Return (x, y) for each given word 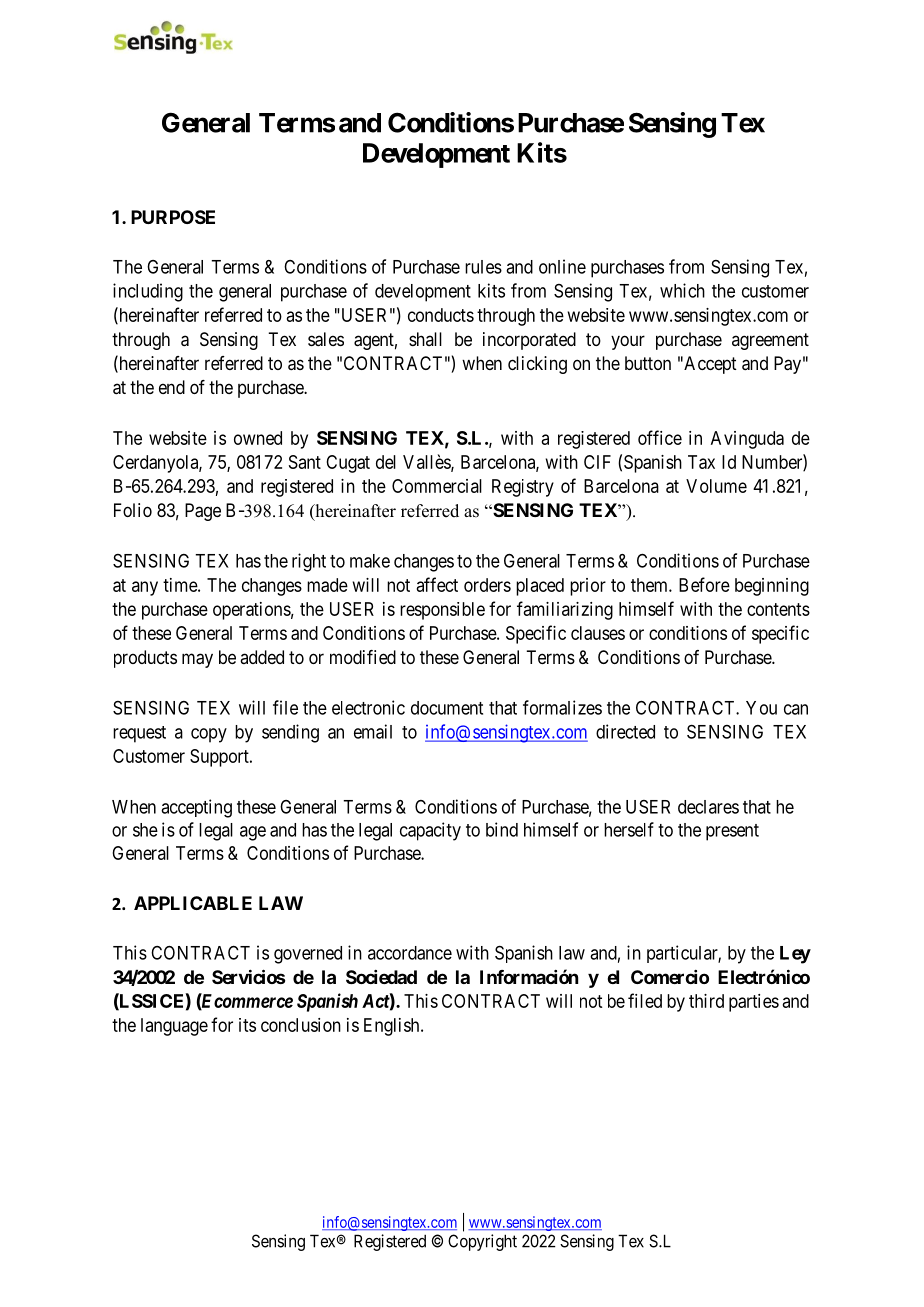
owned (258, 438)
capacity (430, 831)
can (796, 709)
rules (483, 267)
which (682, 290)
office (660, 437)
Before (704, 584)
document (447, 708)
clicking (537, 365)
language (174, 1027)
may (197, 660)
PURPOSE (173, 217)
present (732, 832)
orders (487, 585)
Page (203, 512)
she (145, 830)
